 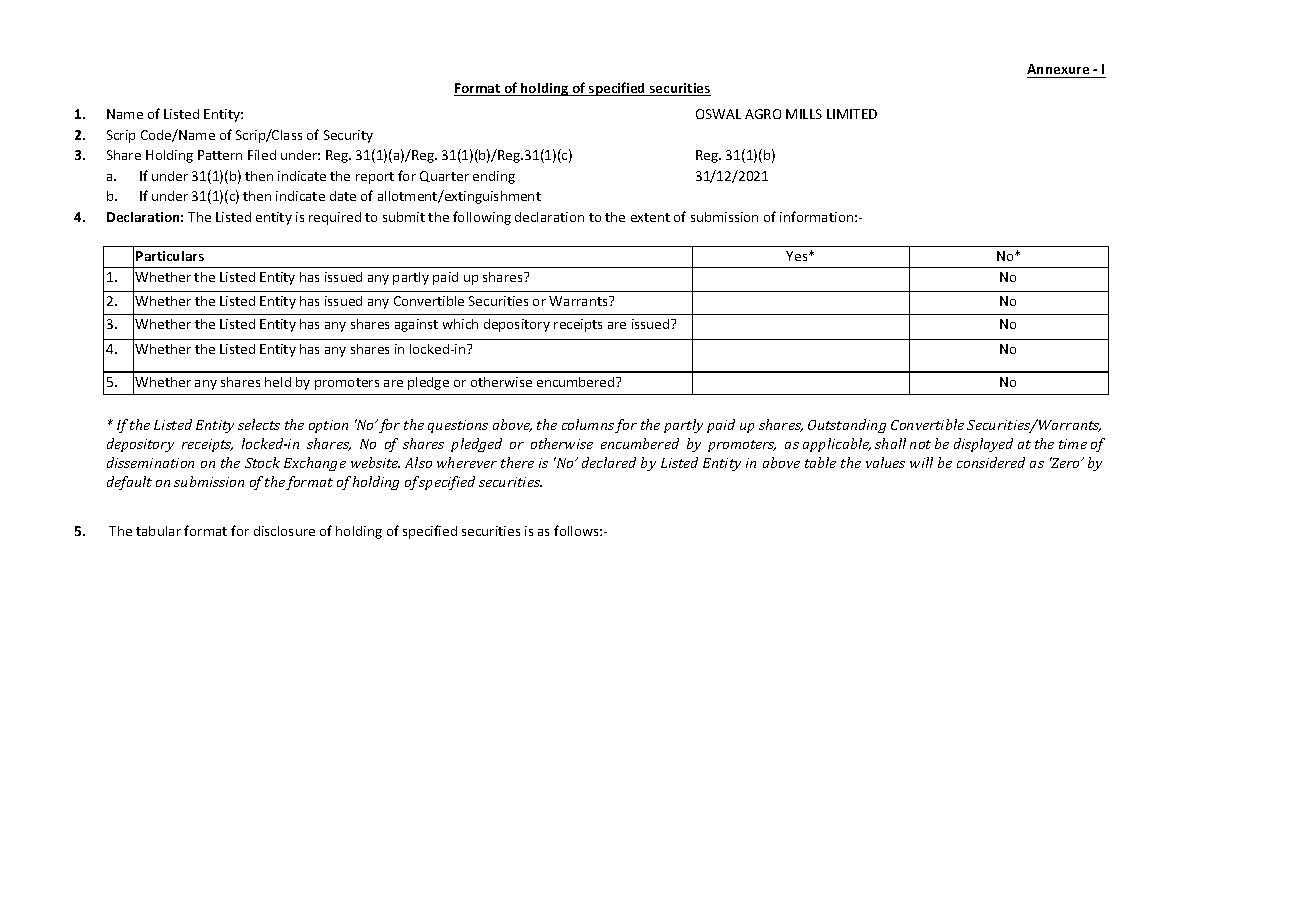 I want to click on disclosure, so click(x=284, y=531).
